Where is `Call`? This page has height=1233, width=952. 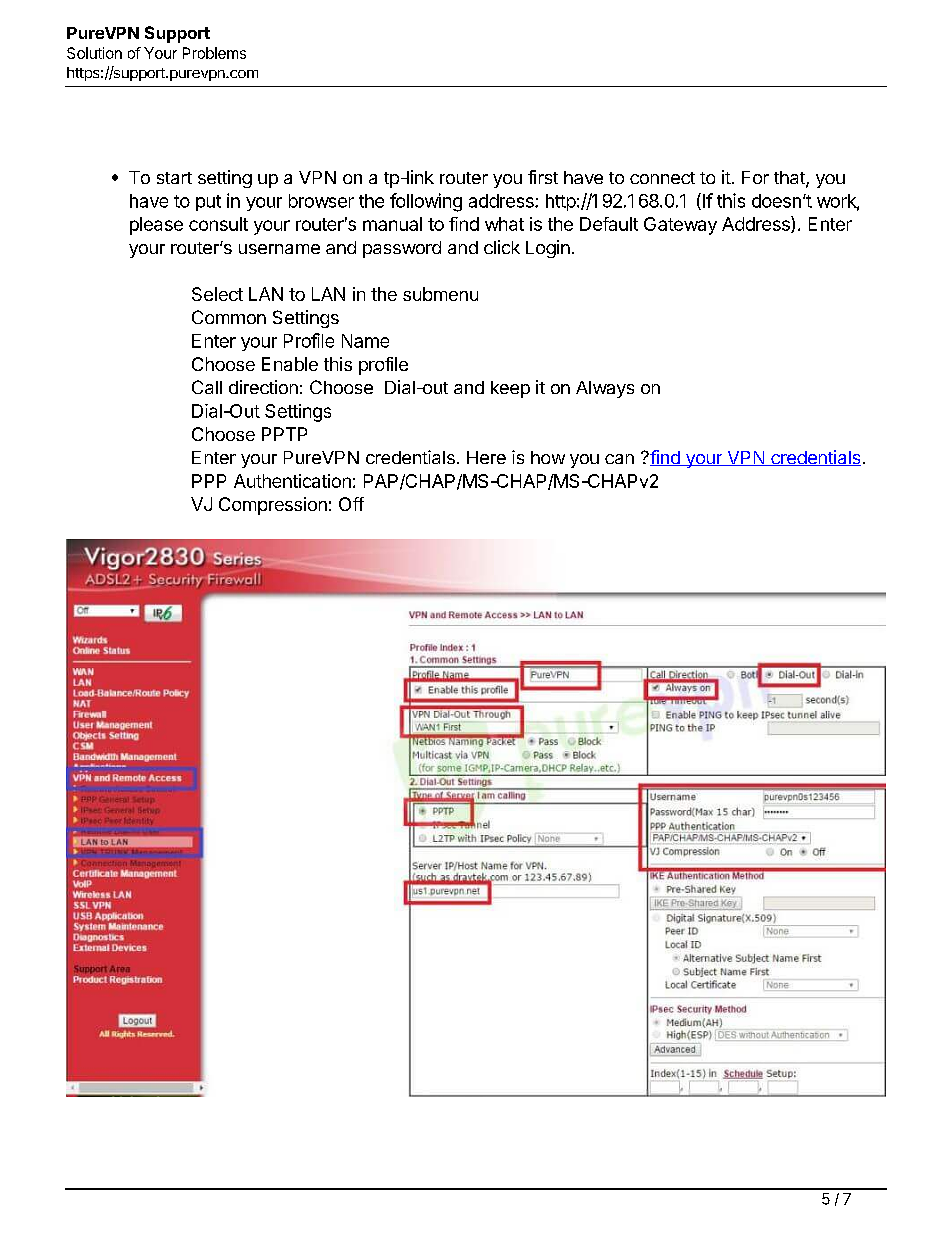
Call is located at coordinates (207, 387).
